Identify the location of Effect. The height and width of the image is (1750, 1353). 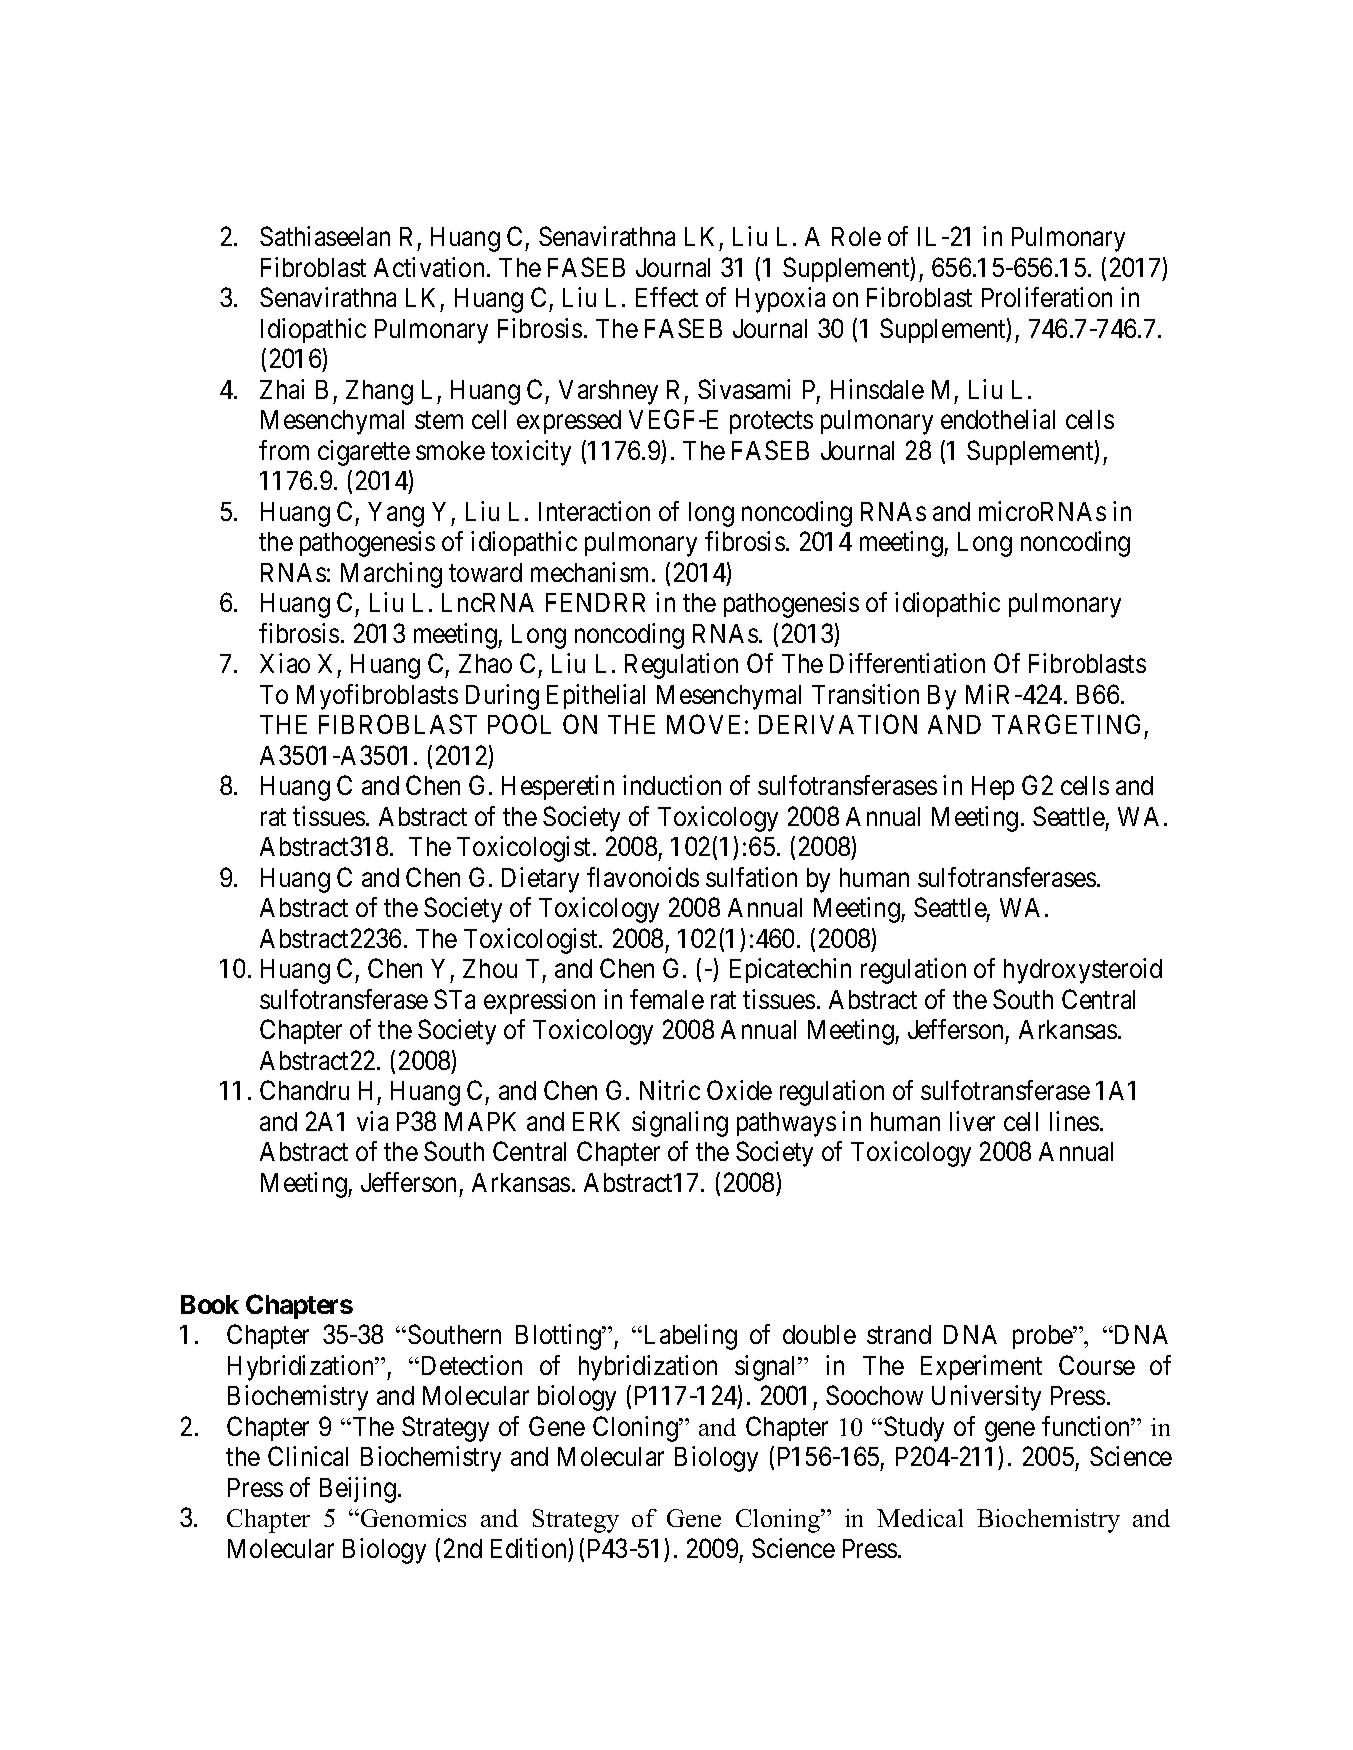
(667, 297).
